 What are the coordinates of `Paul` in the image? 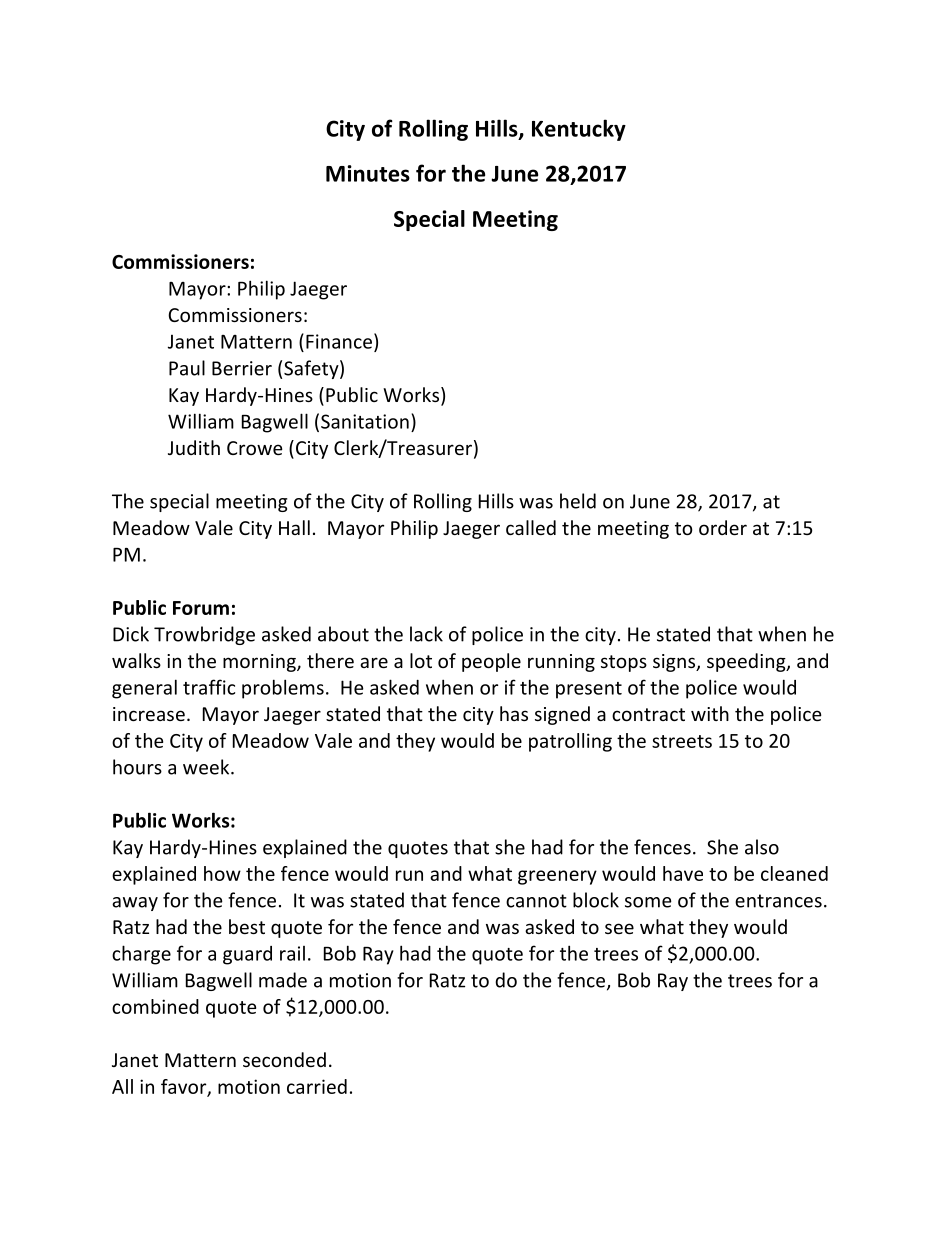 It's located at (187, 368).
